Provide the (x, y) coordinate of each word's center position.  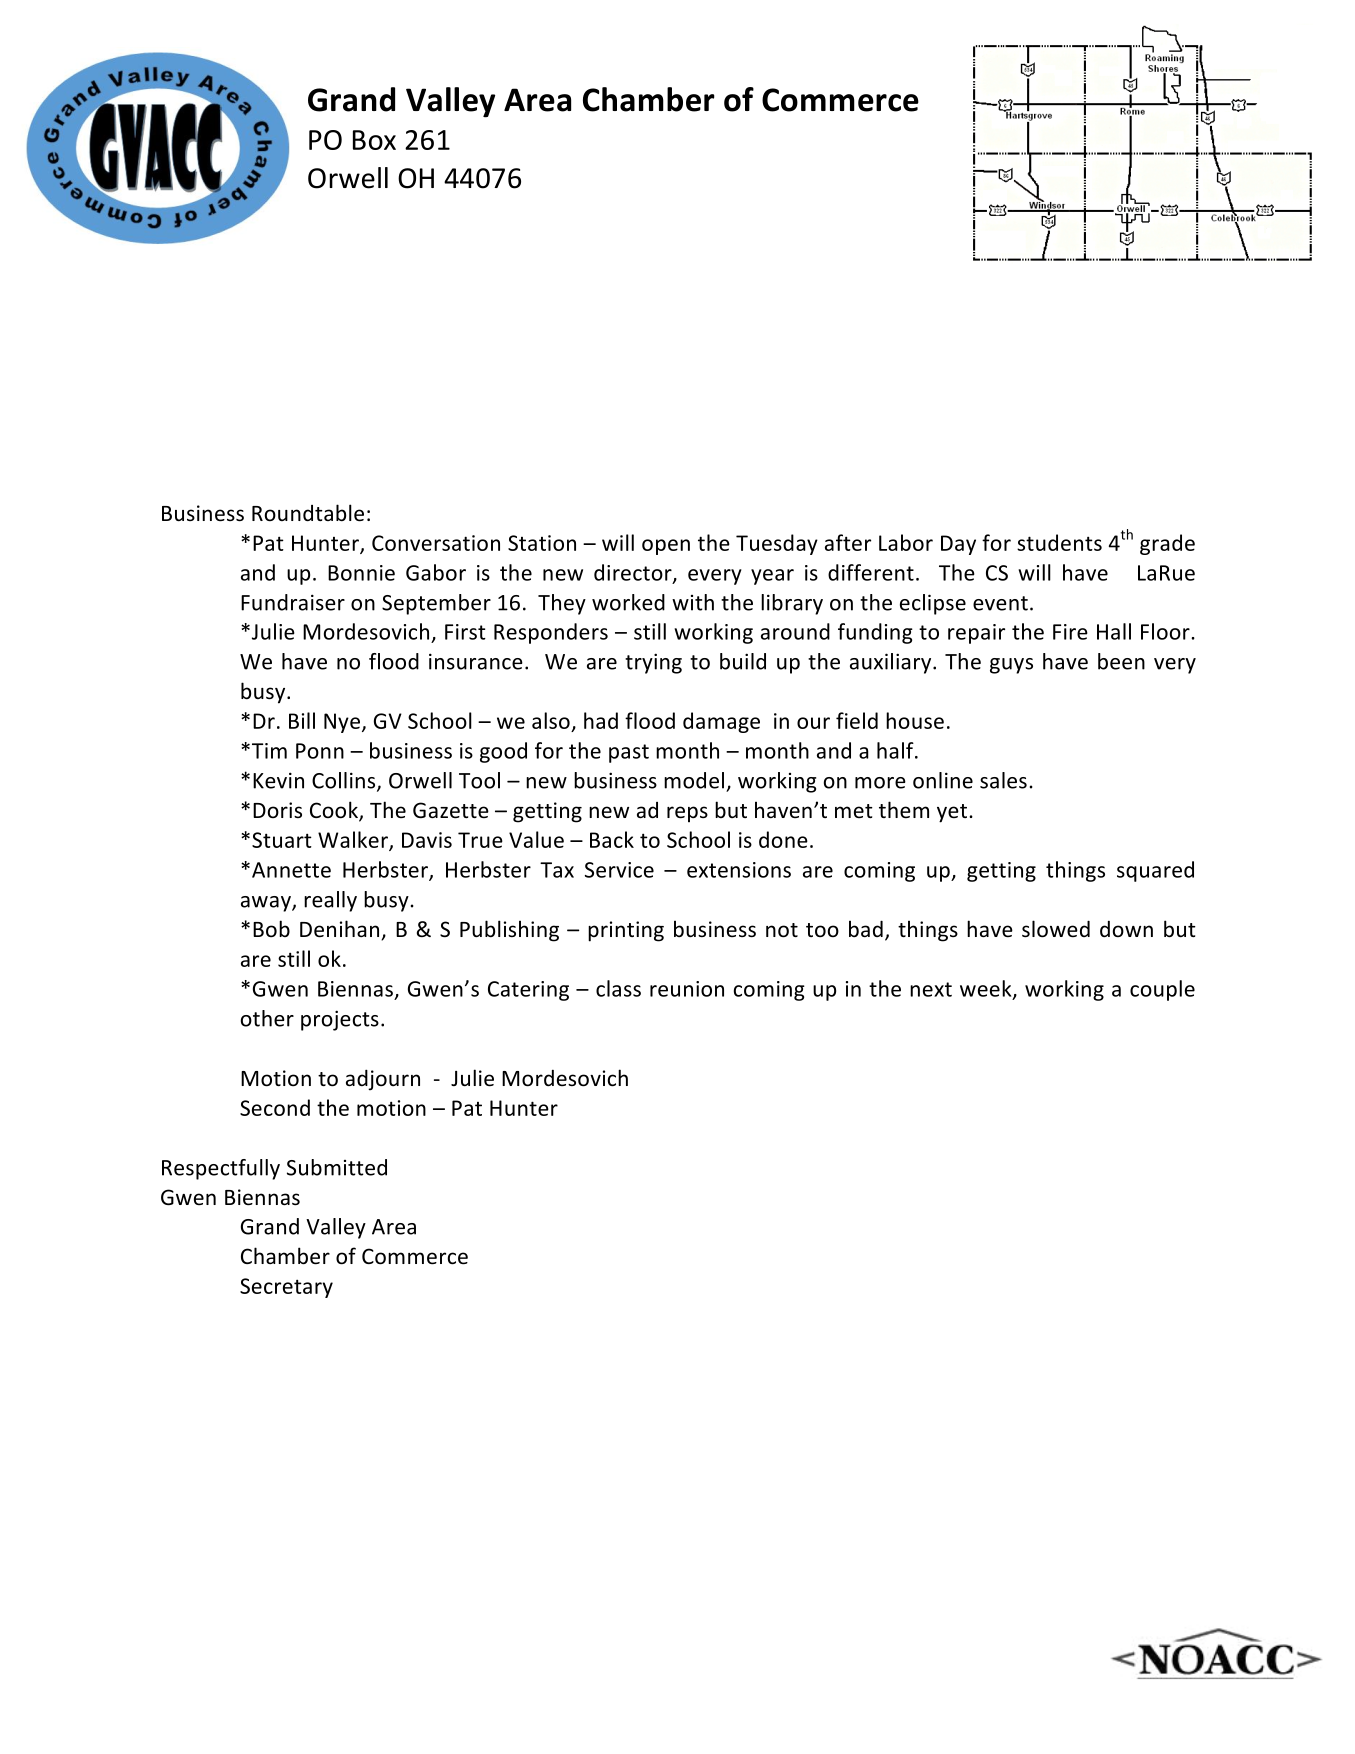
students (1059, 542)
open (666, 547)
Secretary (286, 1288)
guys (1011, 666)
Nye (342, 723)
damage (721, 722)
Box (374, 140)
